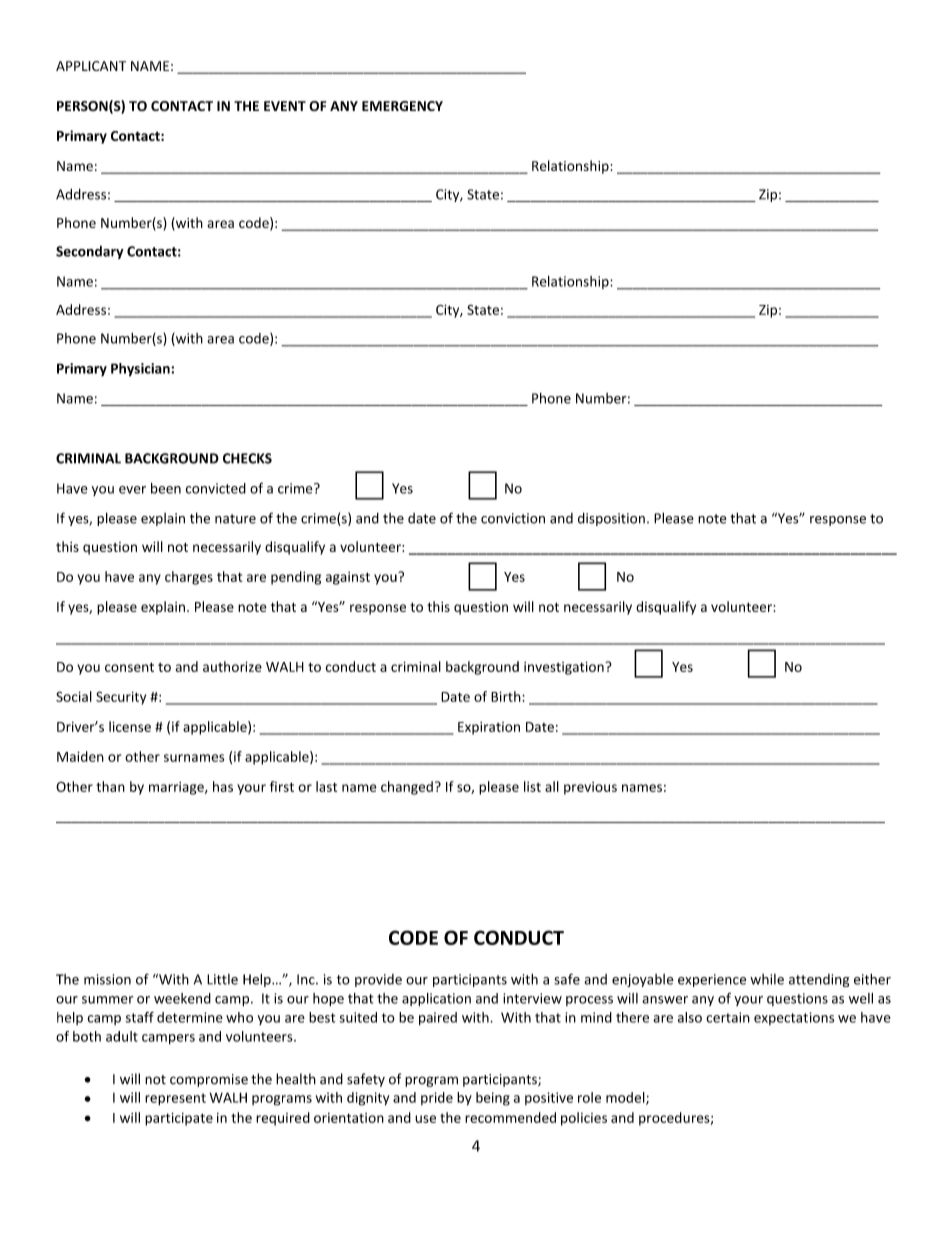 The height and width of the screenshot is (1233, 952). Describe the element at coordinates (175, 1099) in the screenshot. I see `represent` at that location.
